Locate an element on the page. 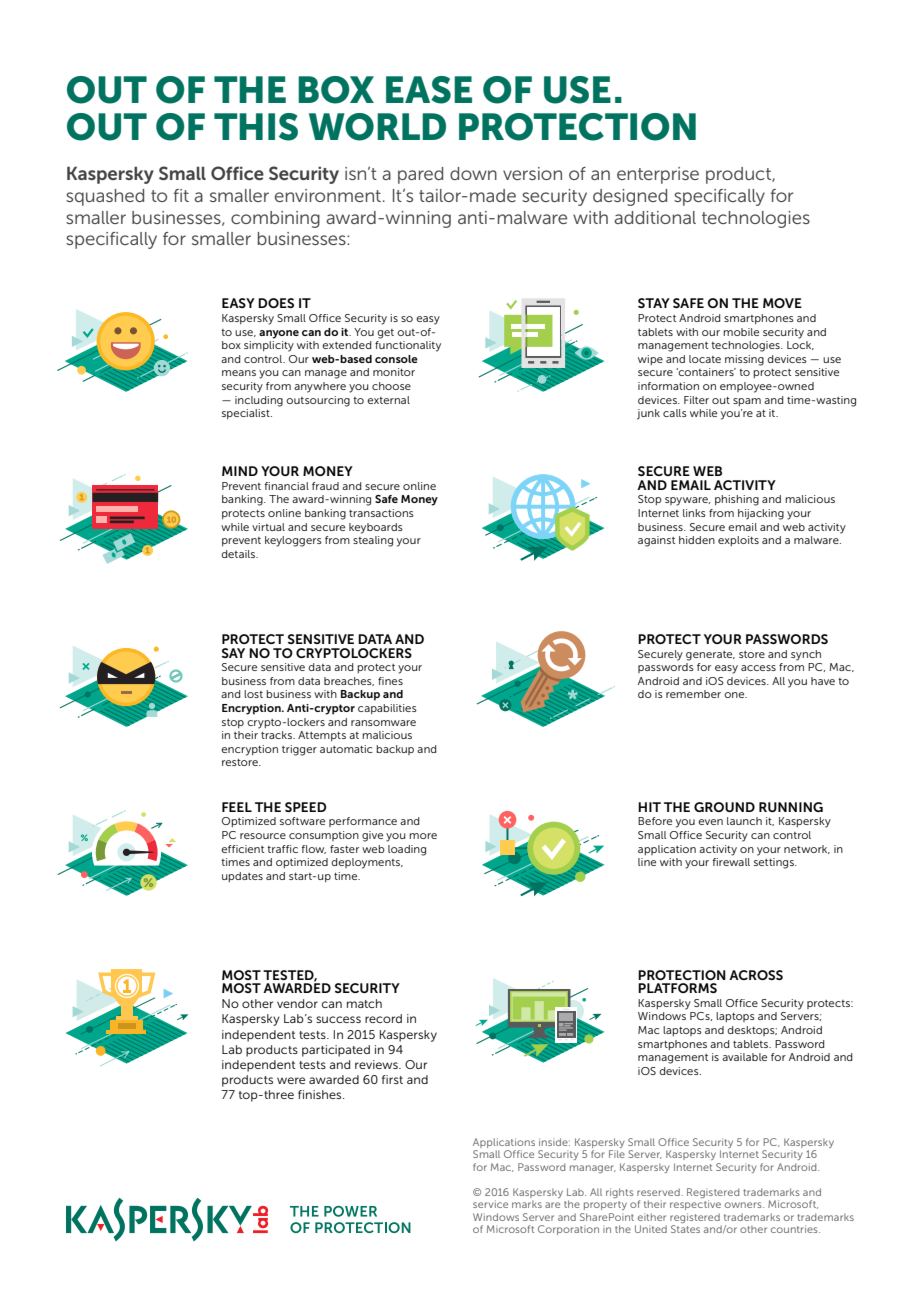 Image resolution: width=924 pixels, height=1308 pixels. details is located at coordinates (239, 554).
